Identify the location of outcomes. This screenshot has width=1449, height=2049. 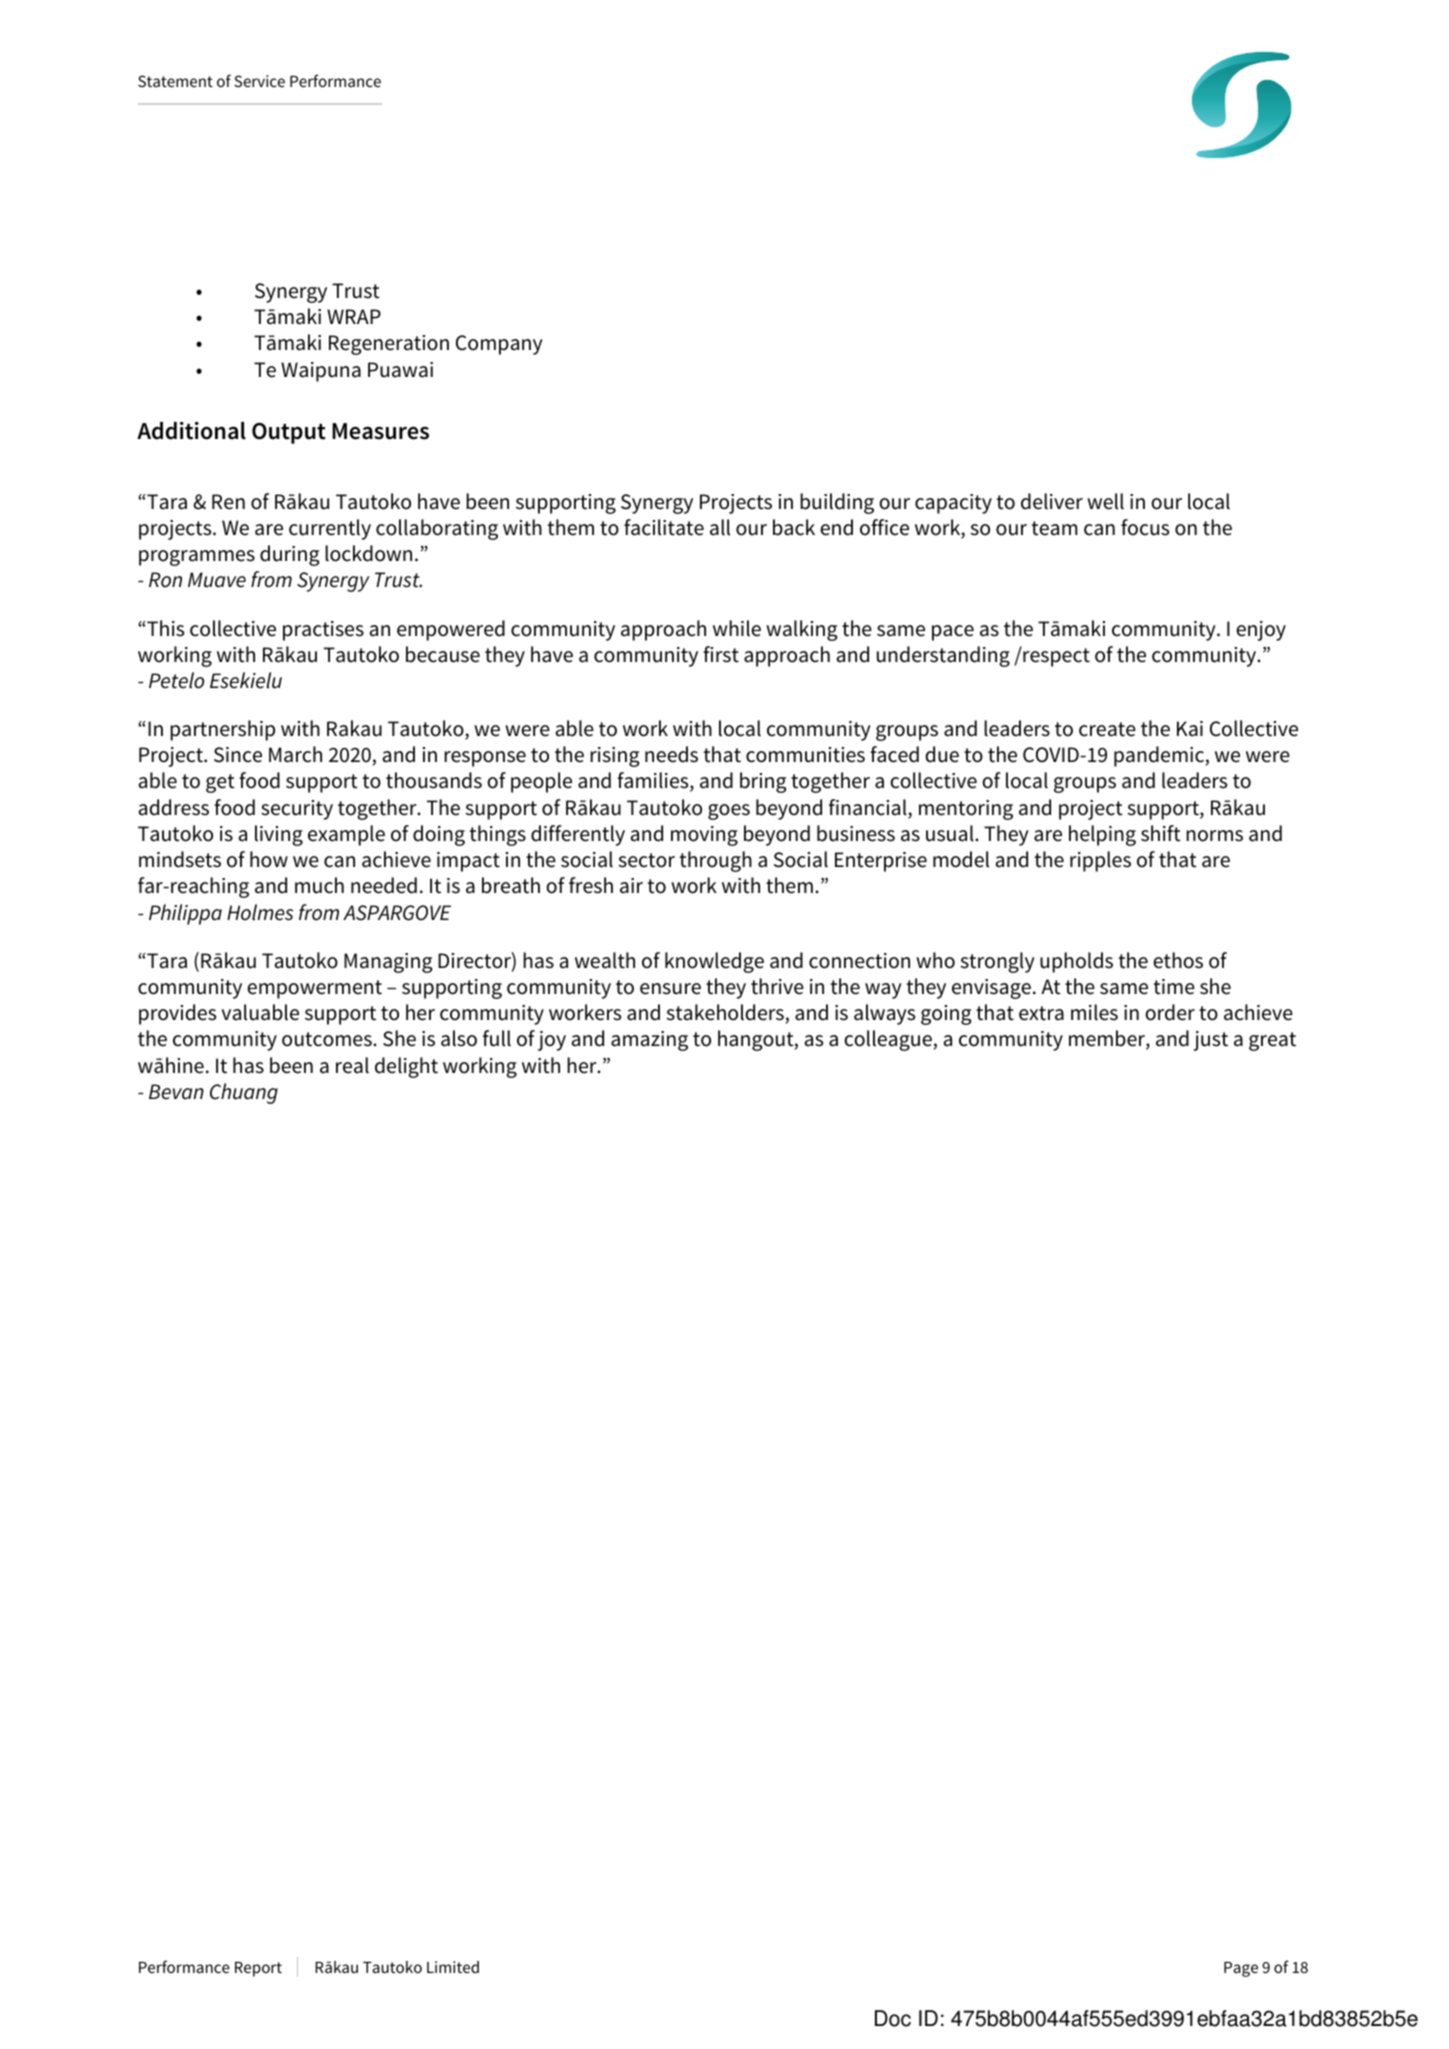
(328, 1039).
